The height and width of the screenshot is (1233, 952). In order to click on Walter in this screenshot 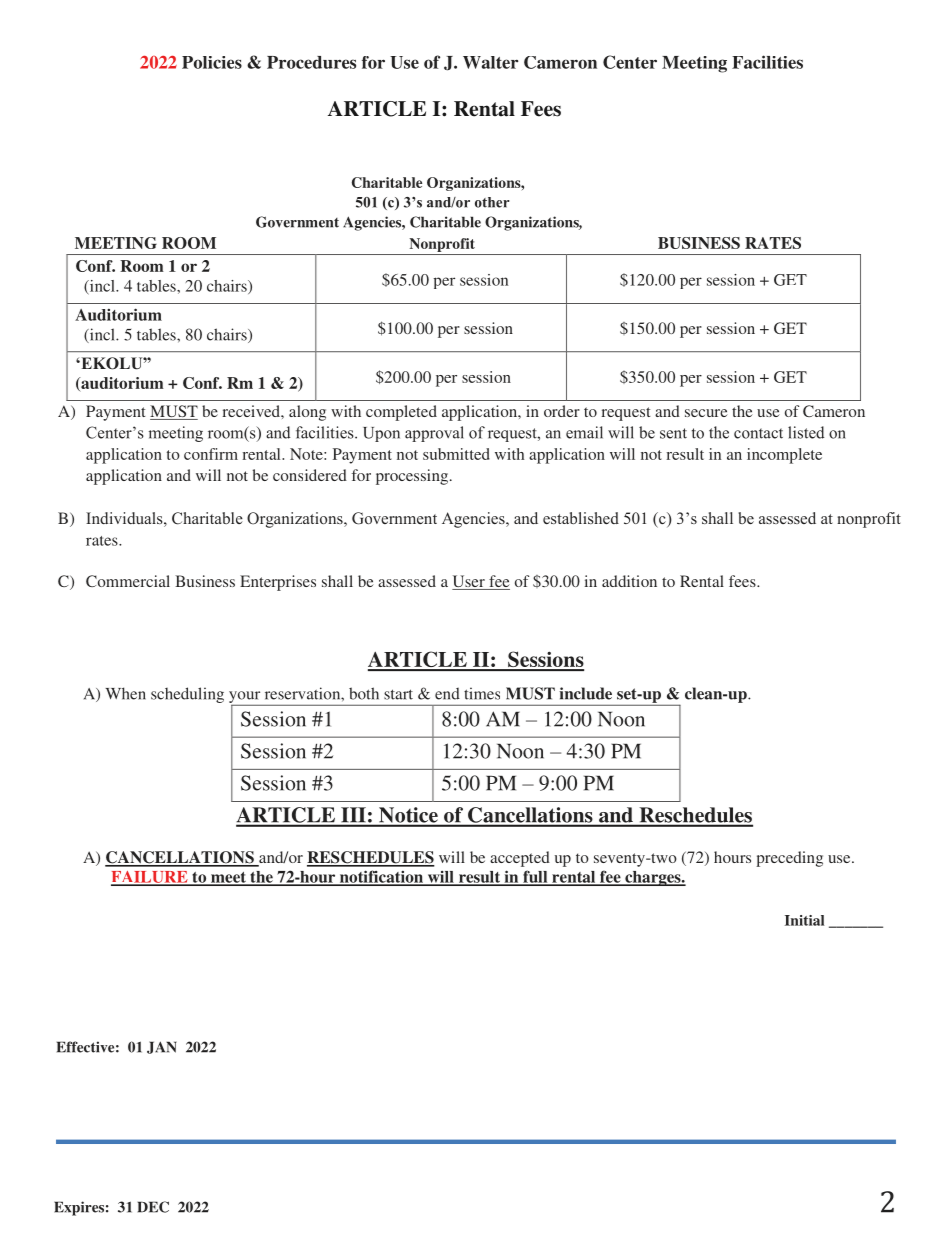, I will do `click(490, 62)`.
